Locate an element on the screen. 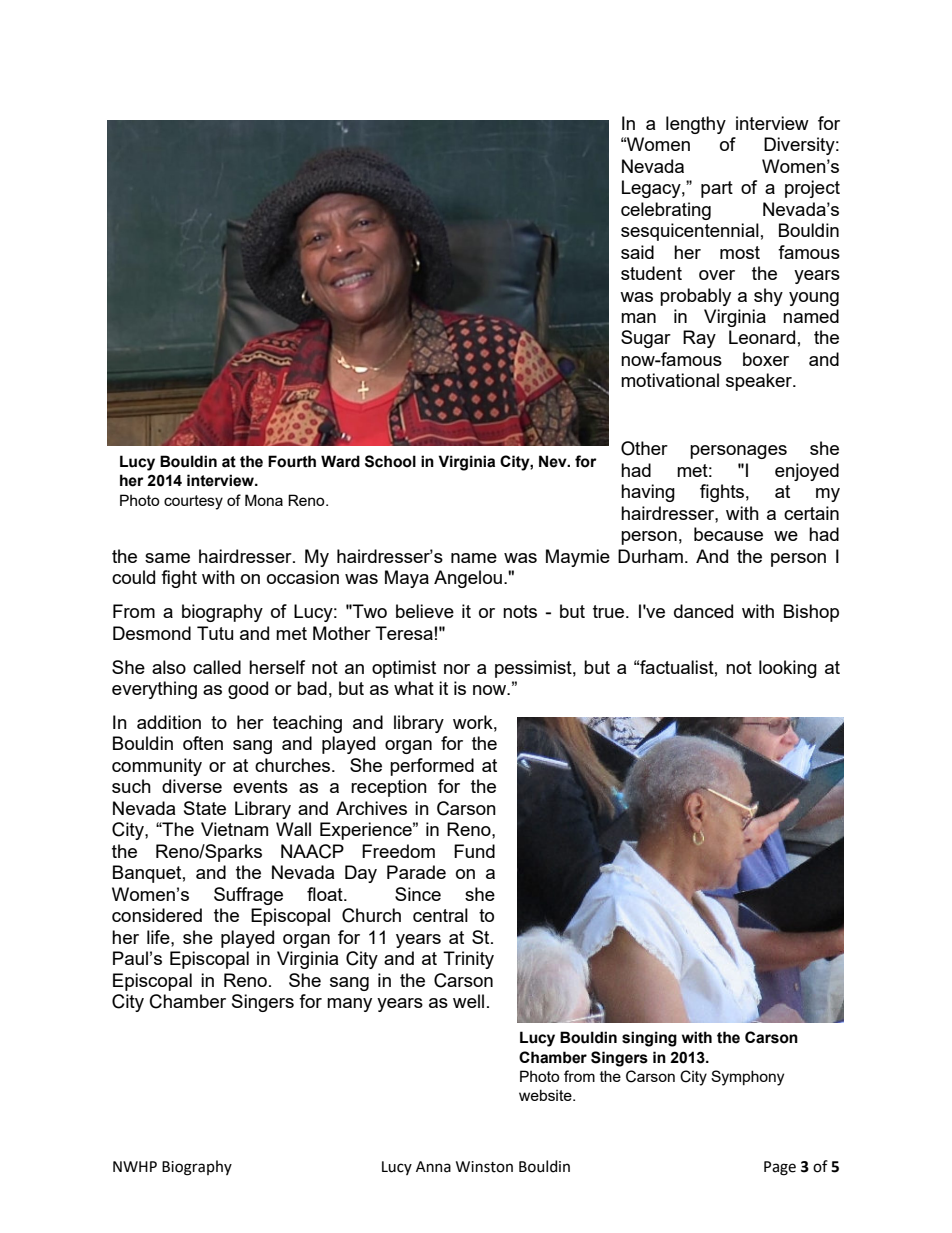  Tutu is located at coordinates (215, 633).
